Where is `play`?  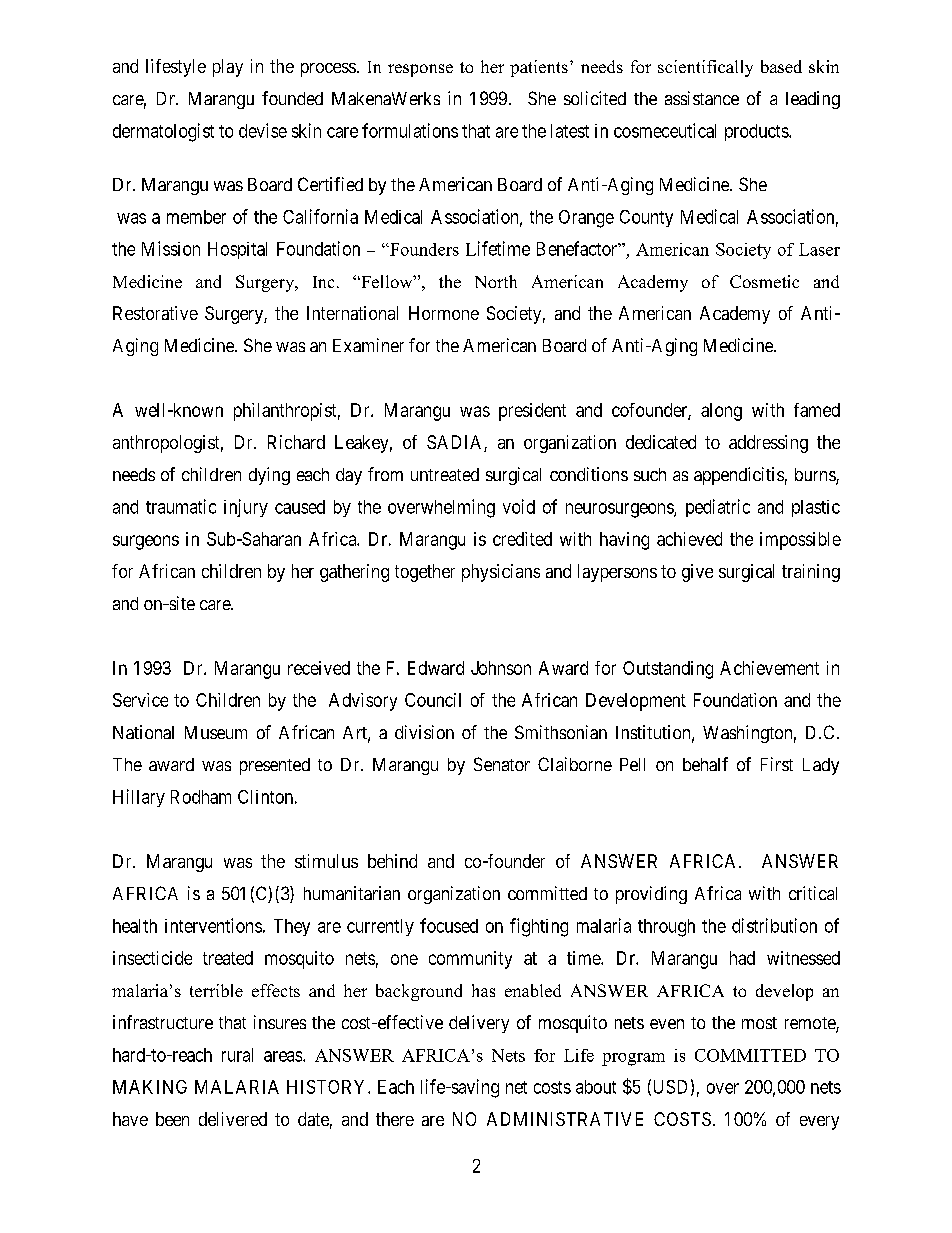
play is located at coordinates (228, 68).
